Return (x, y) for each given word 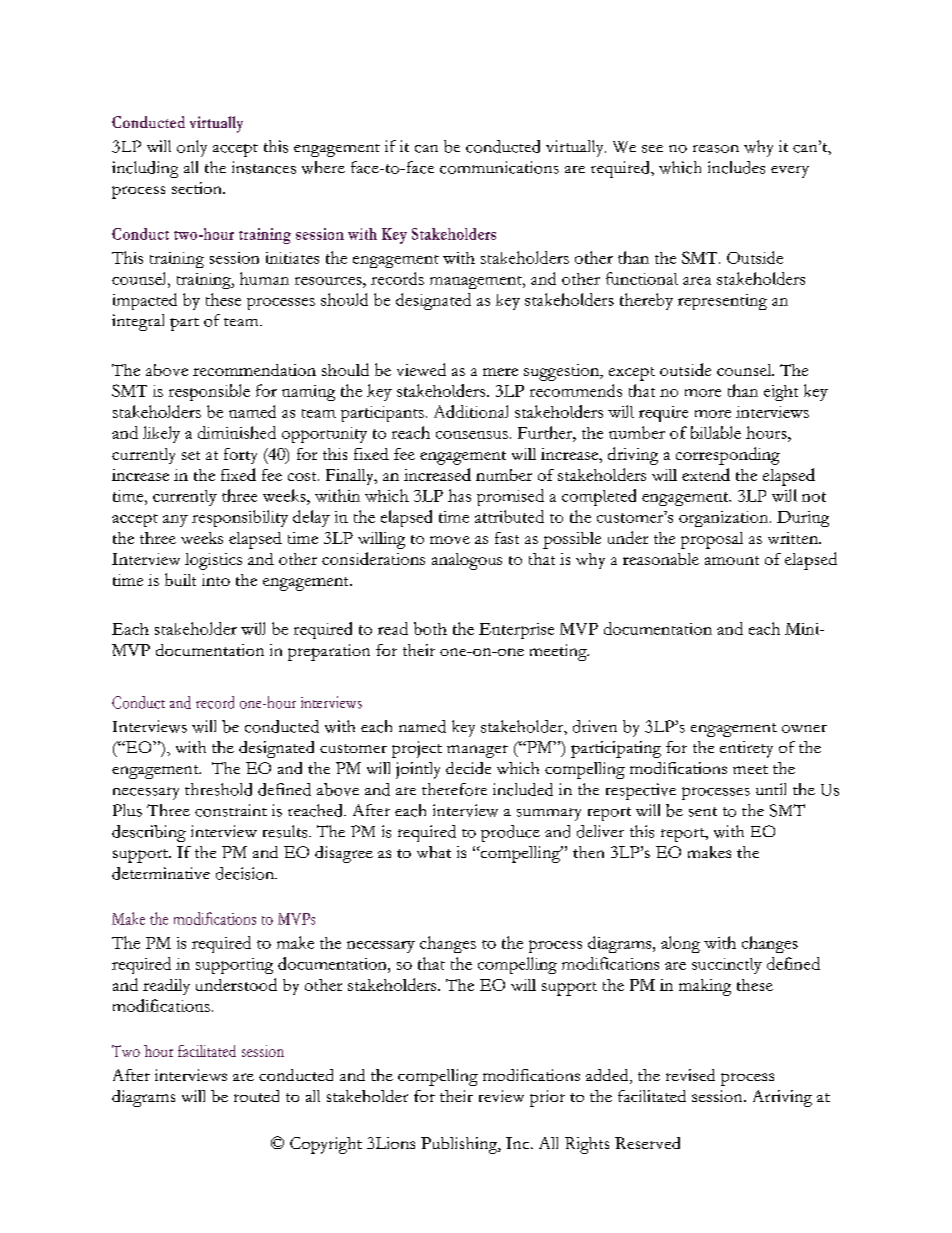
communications (499, 167)
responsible (209, 392)
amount (732, 560)
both (430, 628)
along (680, 944)
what (434, 852)
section (198, 188)
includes (736, 167)
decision (246, 873)
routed (256, 1096)
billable (716, 432)
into (216, 580)
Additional (471, 411)
